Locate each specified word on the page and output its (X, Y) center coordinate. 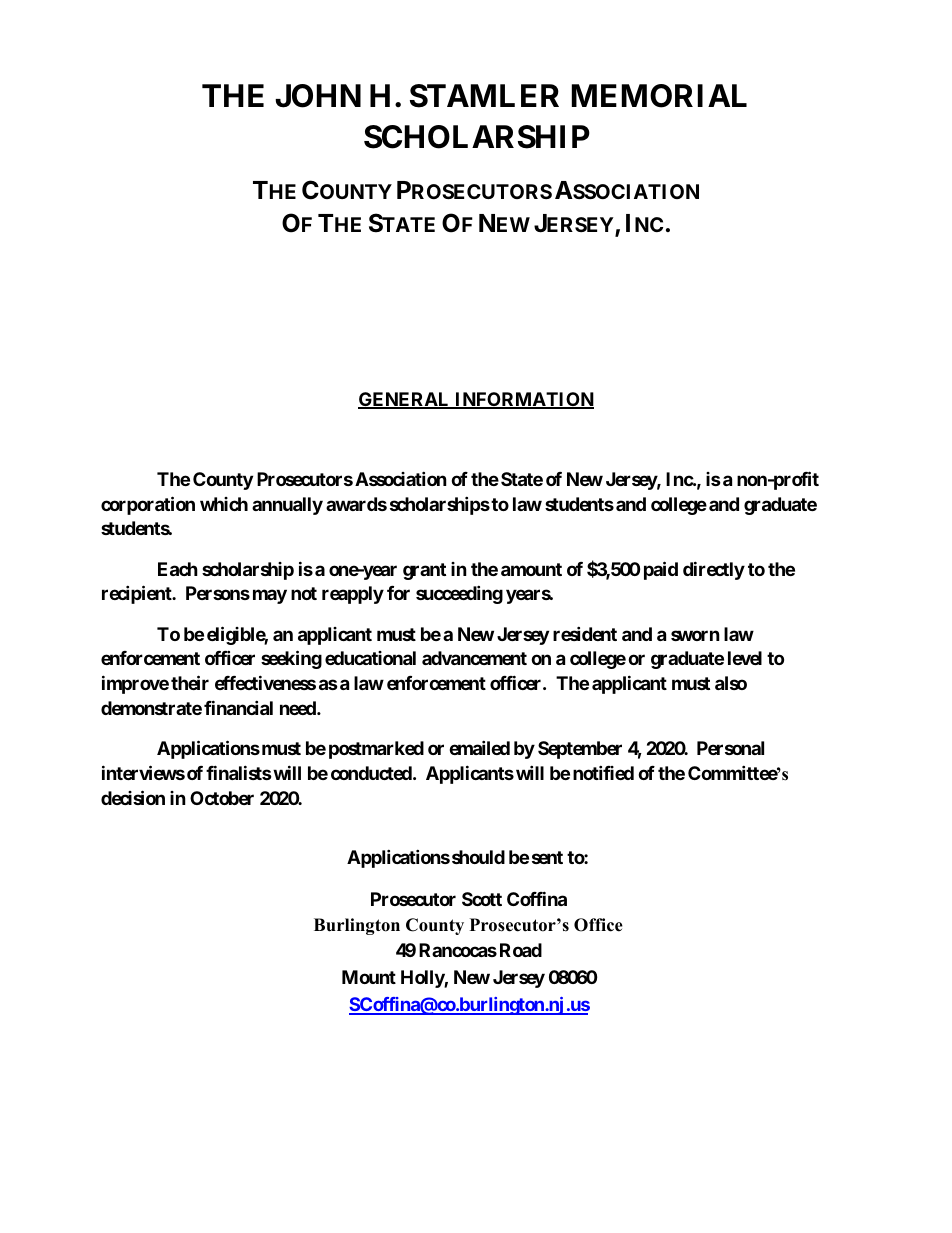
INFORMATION (523, 400)
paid (661, 570)
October (222, 798)
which (224, 504)
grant (424, 571)
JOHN (318, 96)
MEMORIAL (659, 96)
